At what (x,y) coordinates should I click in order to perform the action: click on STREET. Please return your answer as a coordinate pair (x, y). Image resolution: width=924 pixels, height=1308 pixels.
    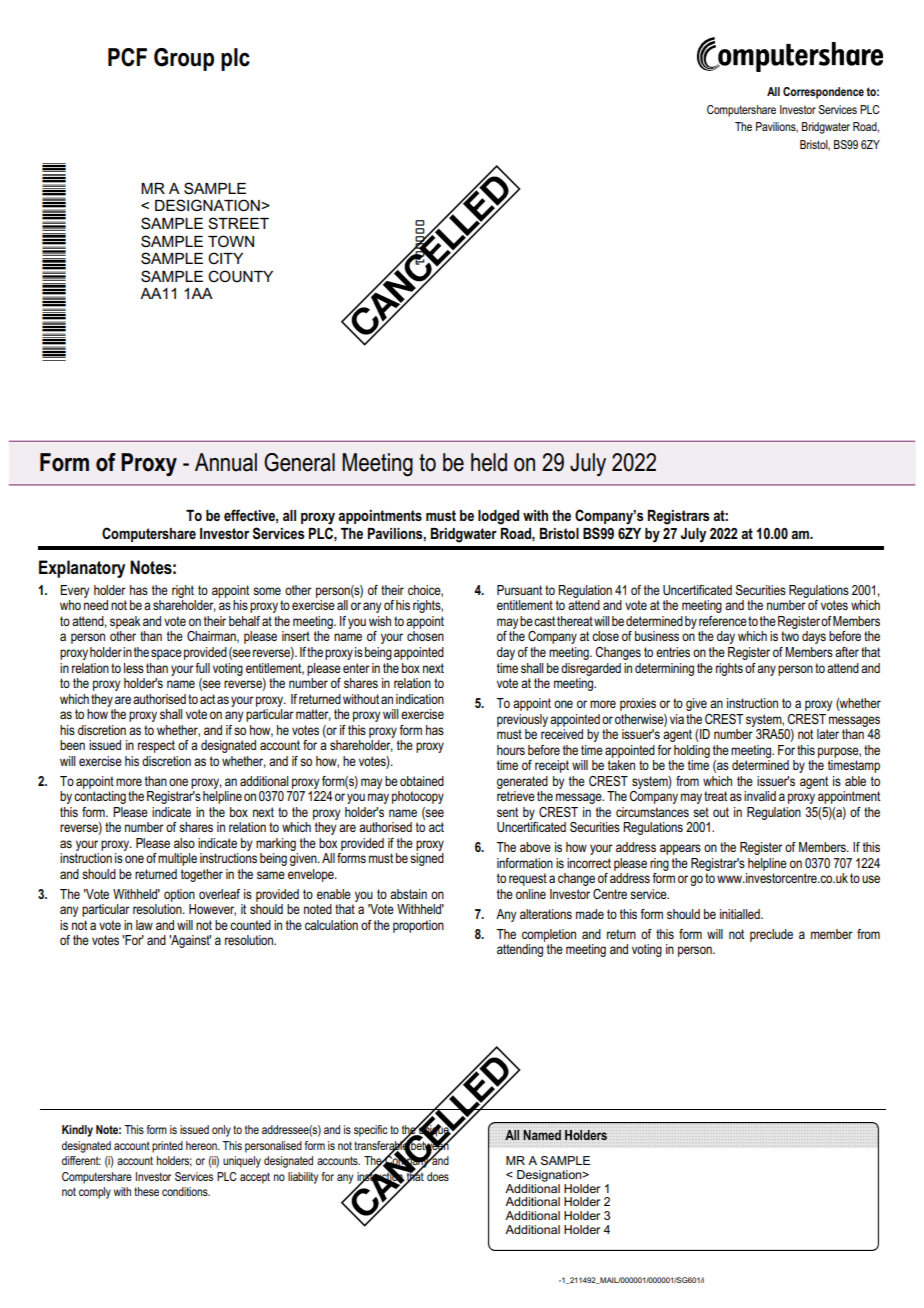
    Looking at the image, I should click on (238, 223).
